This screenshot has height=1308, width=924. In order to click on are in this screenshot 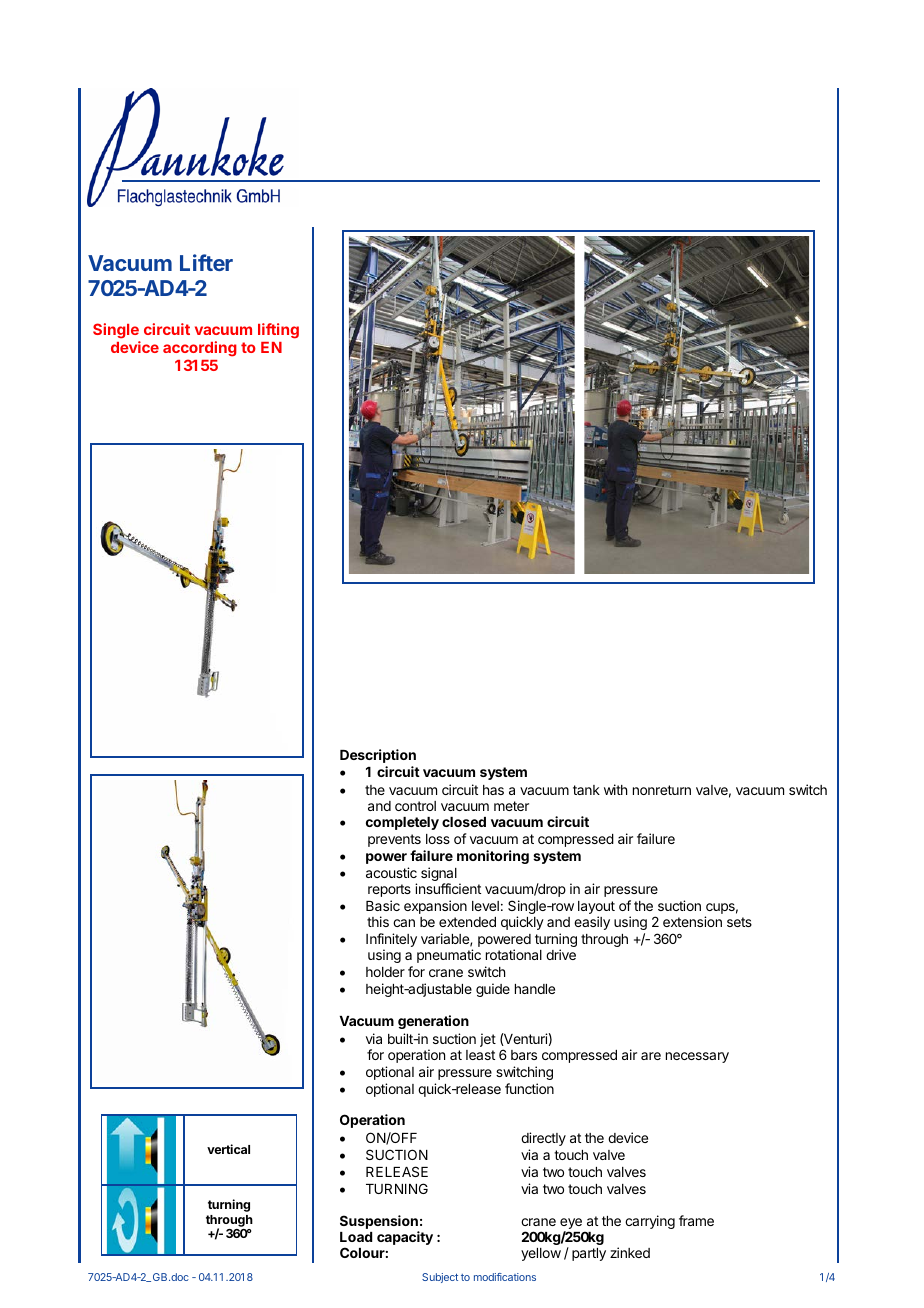, I will do `click(651, 1056)`.
